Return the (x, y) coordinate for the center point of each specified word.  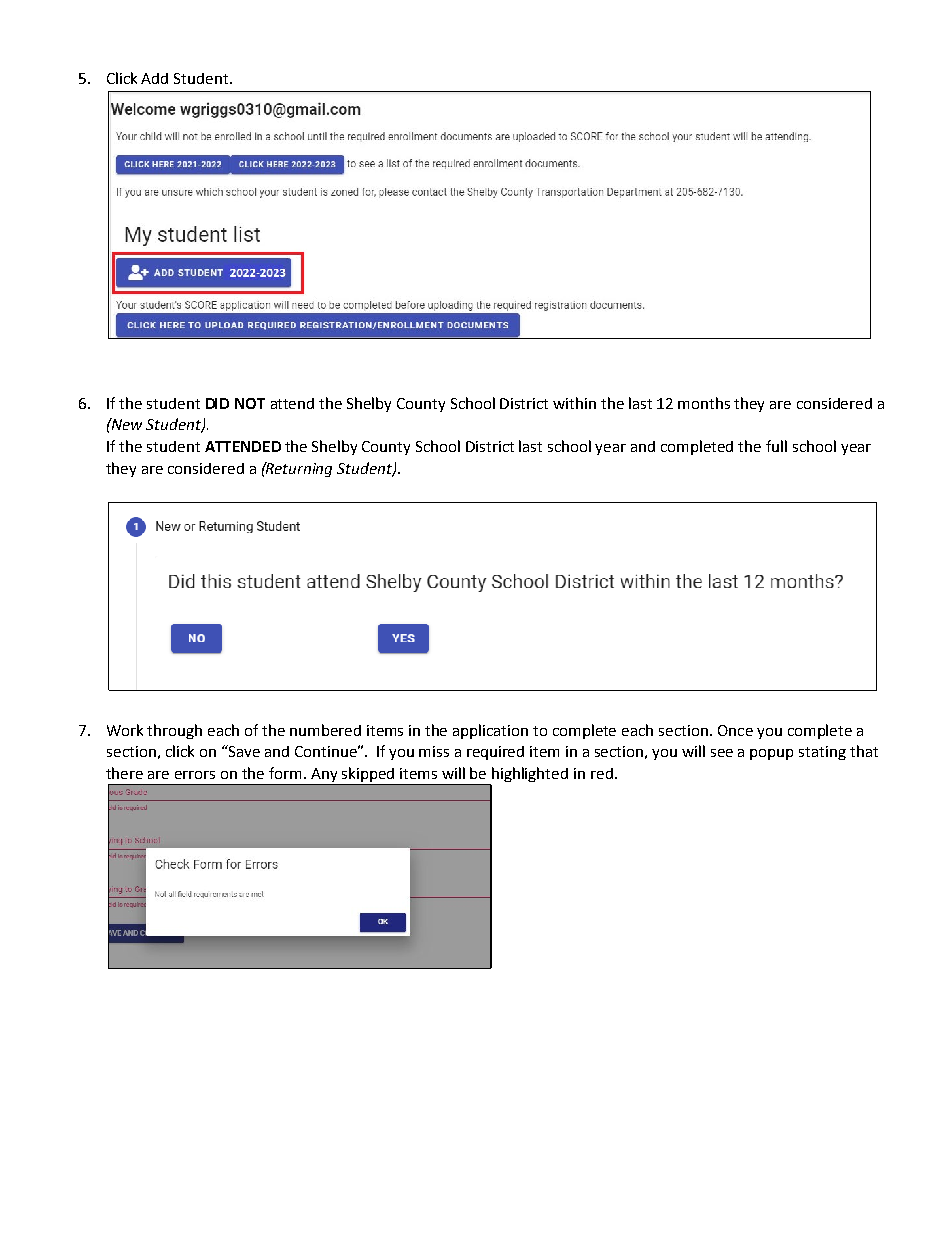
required (495, 753)
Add (154, 78)
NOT (250, 403)
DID (217, 403)
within (574, 403)
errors (195, 775)
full (776, 446)
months (704, 403)
